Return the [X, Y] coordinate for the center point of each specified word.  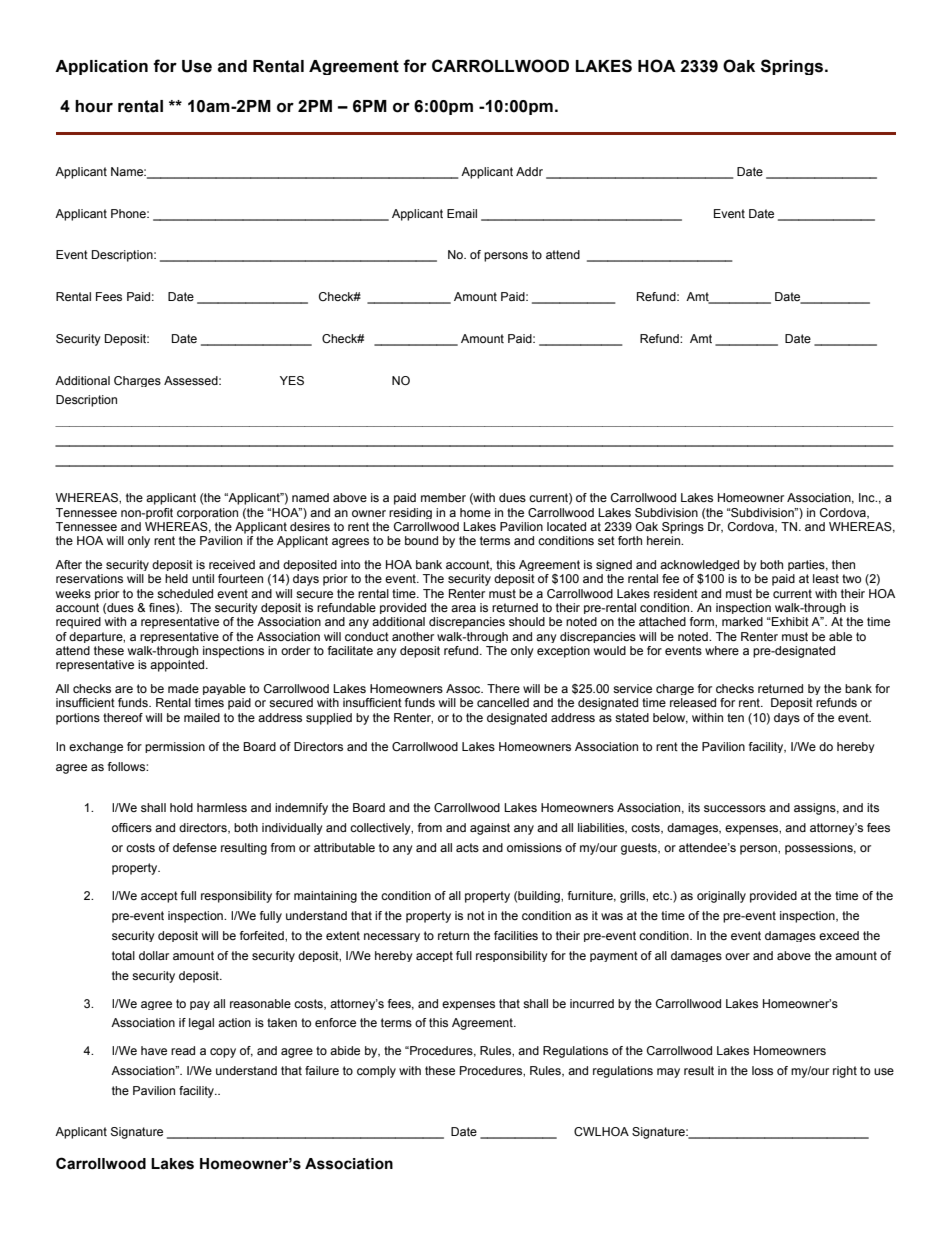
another [413, 636]
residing [410, 513]
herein [665, 540]
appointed [178, 666]
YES [292, 381]
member [443, 497]
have [154, 1050]
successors [735, 808]
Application [101, 67]
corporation [207, 513]
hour [94, 106]
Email [462, 213]
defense [195, 847]
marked [742, 621]
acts [467, 847]
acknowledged [699, 565]
